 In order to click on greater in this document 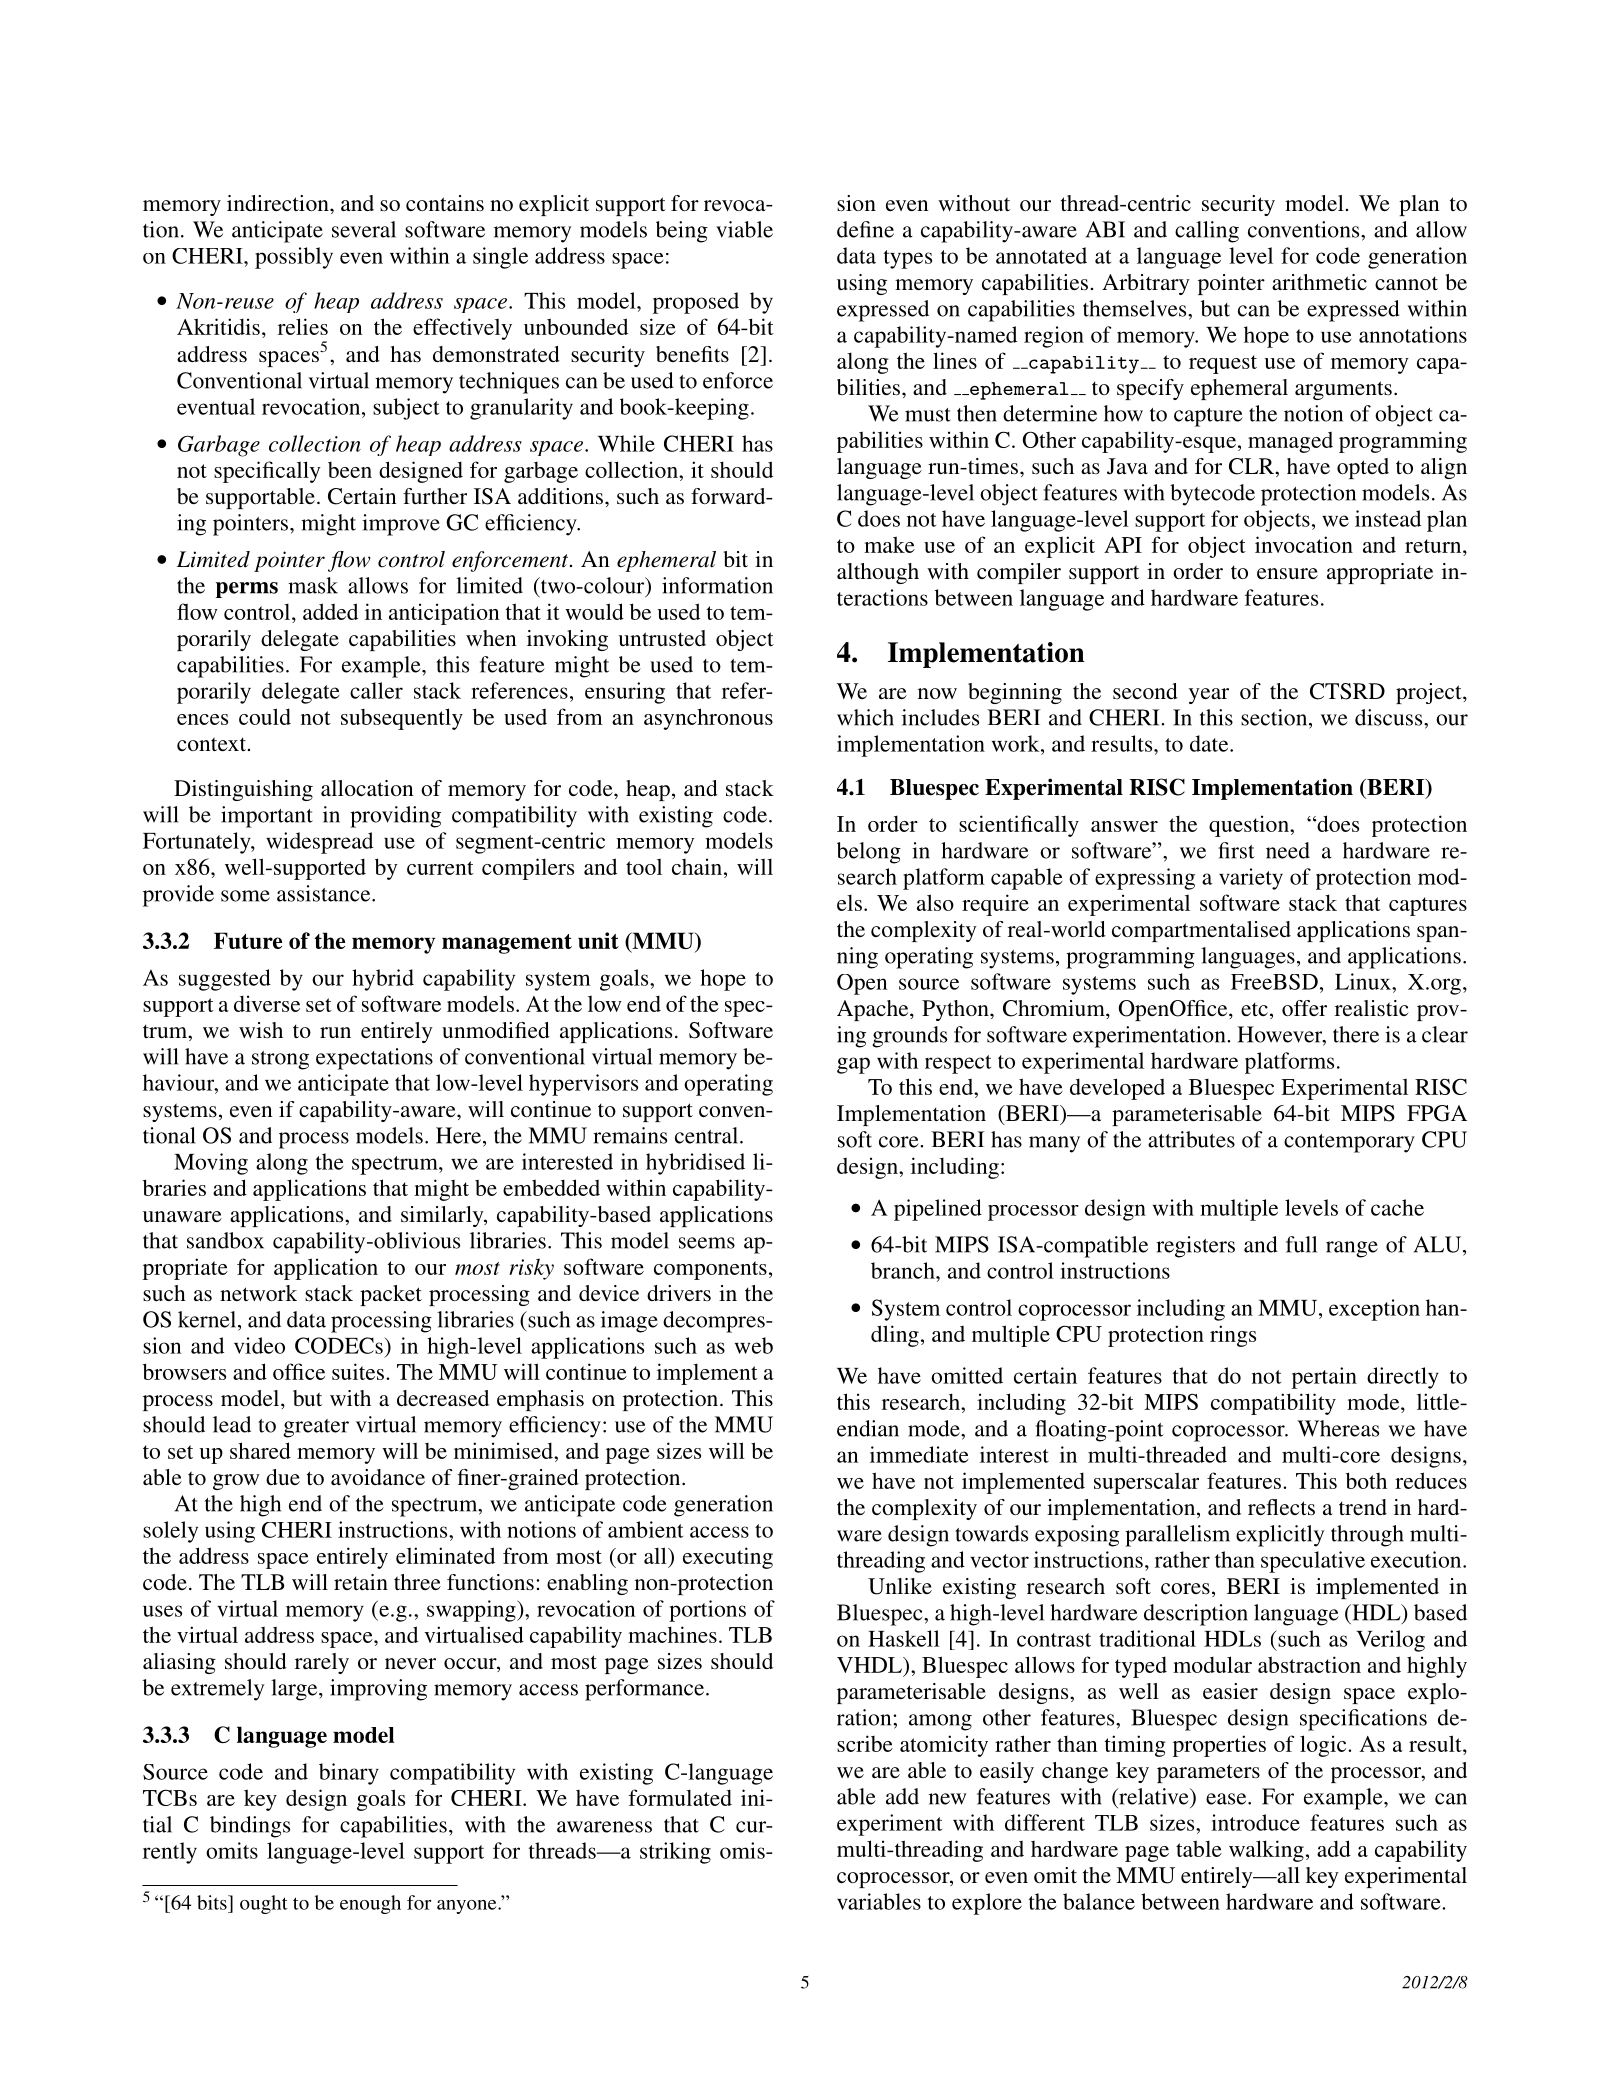, I will do `click(316, 1428)`.
